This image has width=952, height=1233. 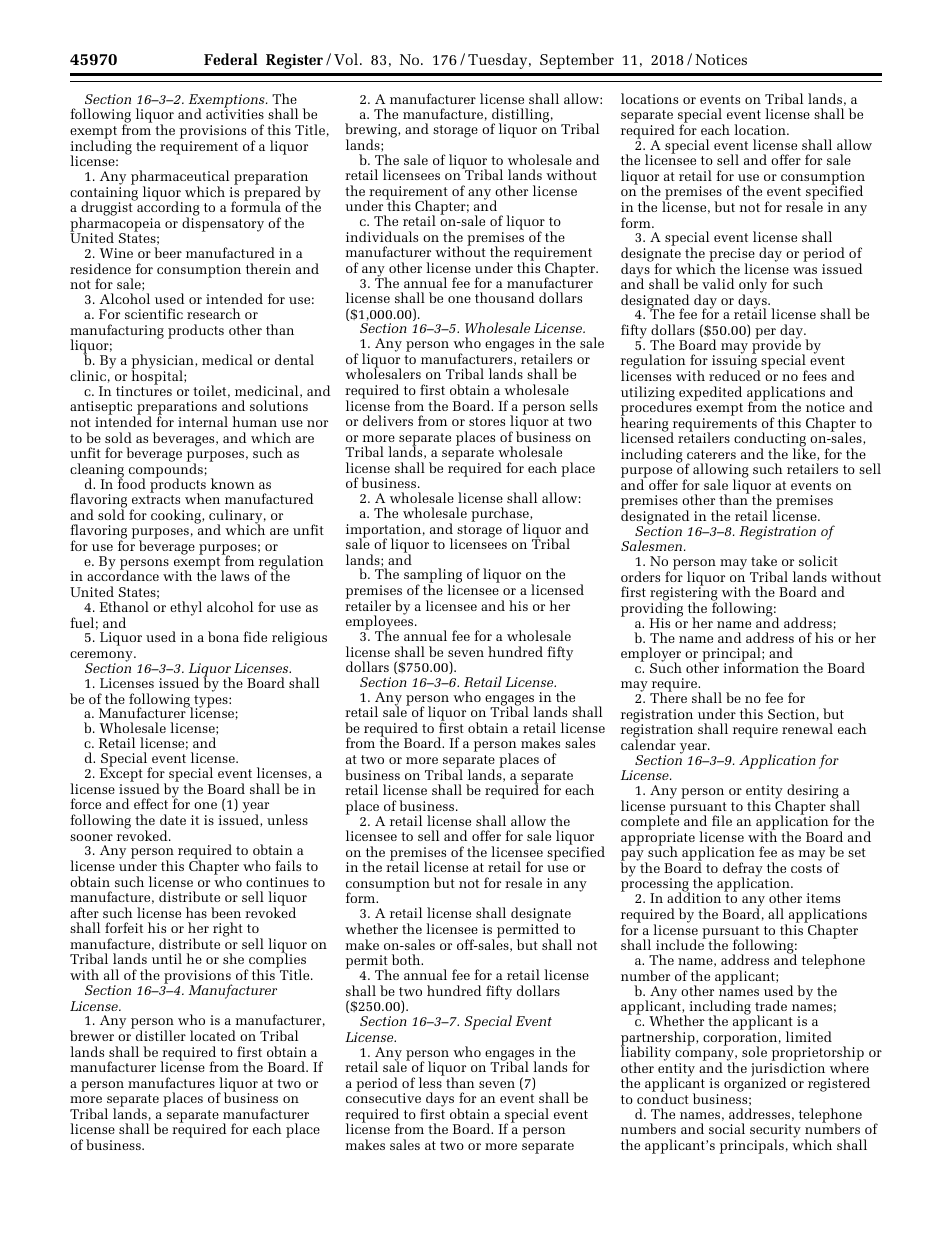 What do you see at coordinates (577, 61) in the image?
I see `September` at bounding box center [577, 61].
